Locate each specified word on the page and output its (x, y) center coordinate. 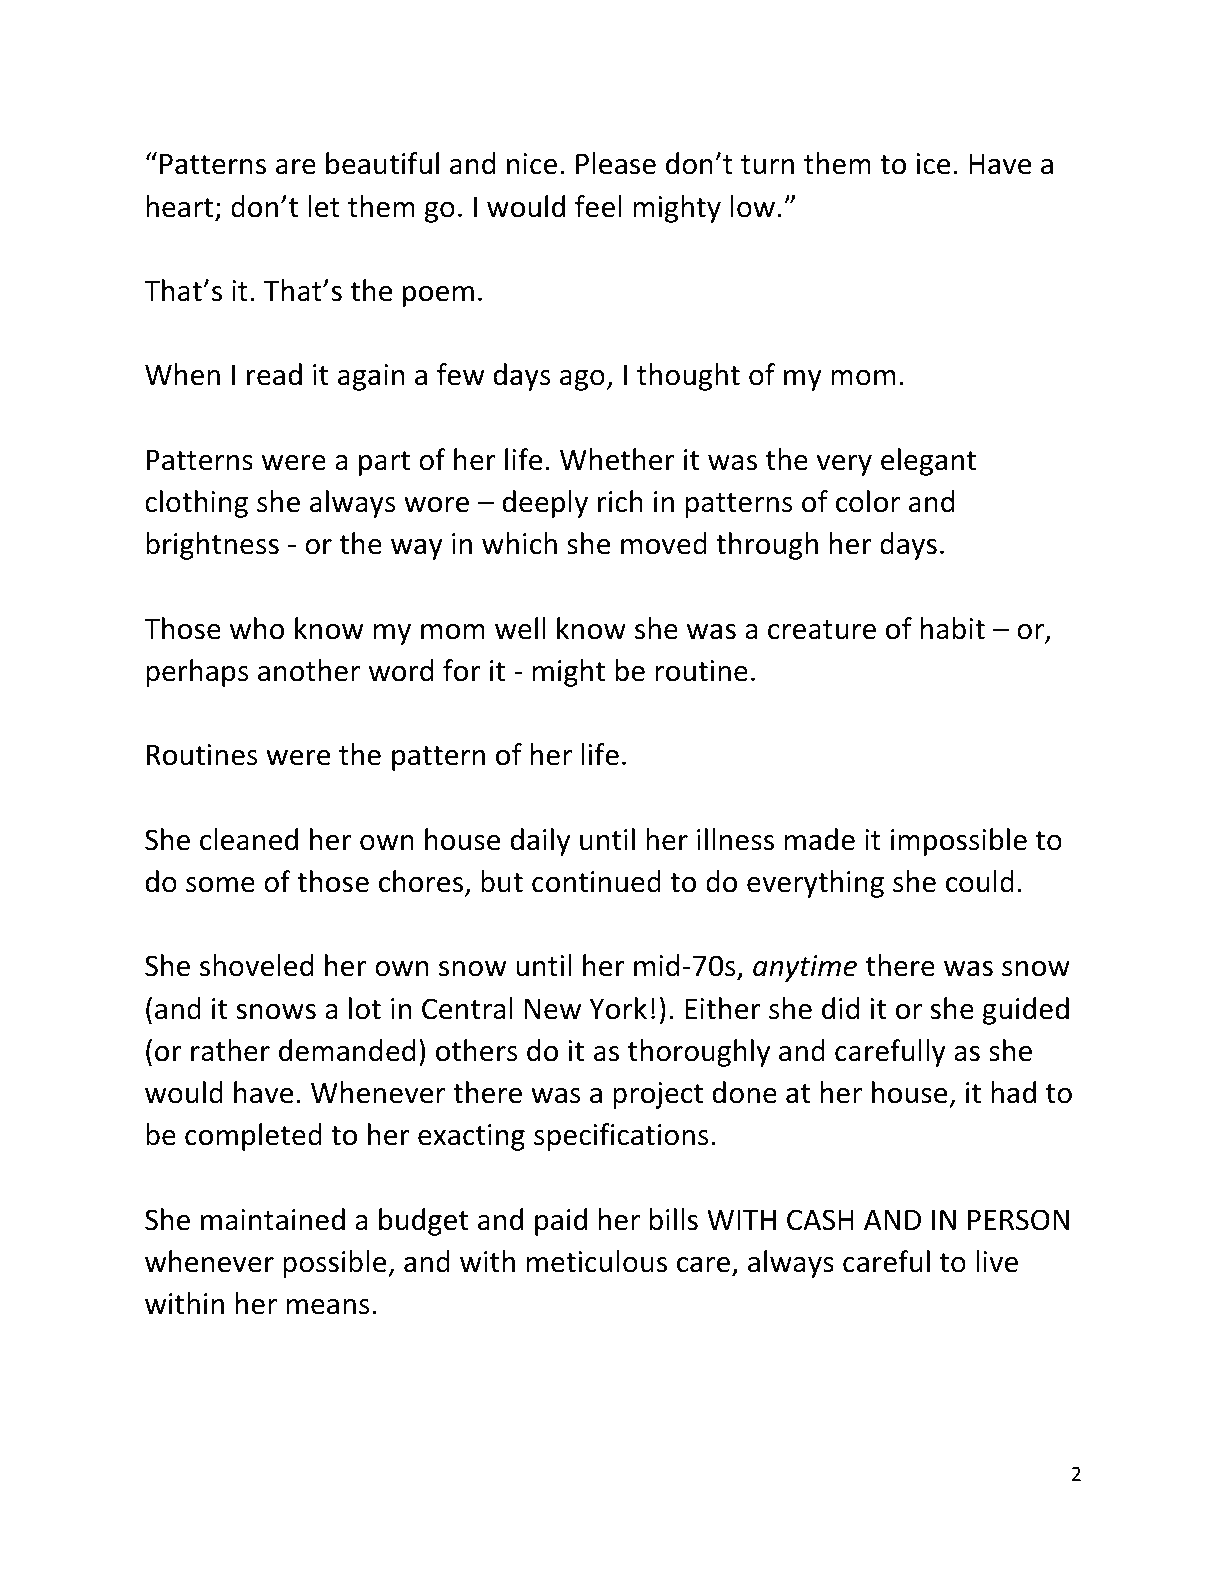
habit (953, 628)
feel (598, 206)
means (328, 1307)
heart (179, 206)
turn (767, 165)
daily (540, 842)
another (309, 670)
